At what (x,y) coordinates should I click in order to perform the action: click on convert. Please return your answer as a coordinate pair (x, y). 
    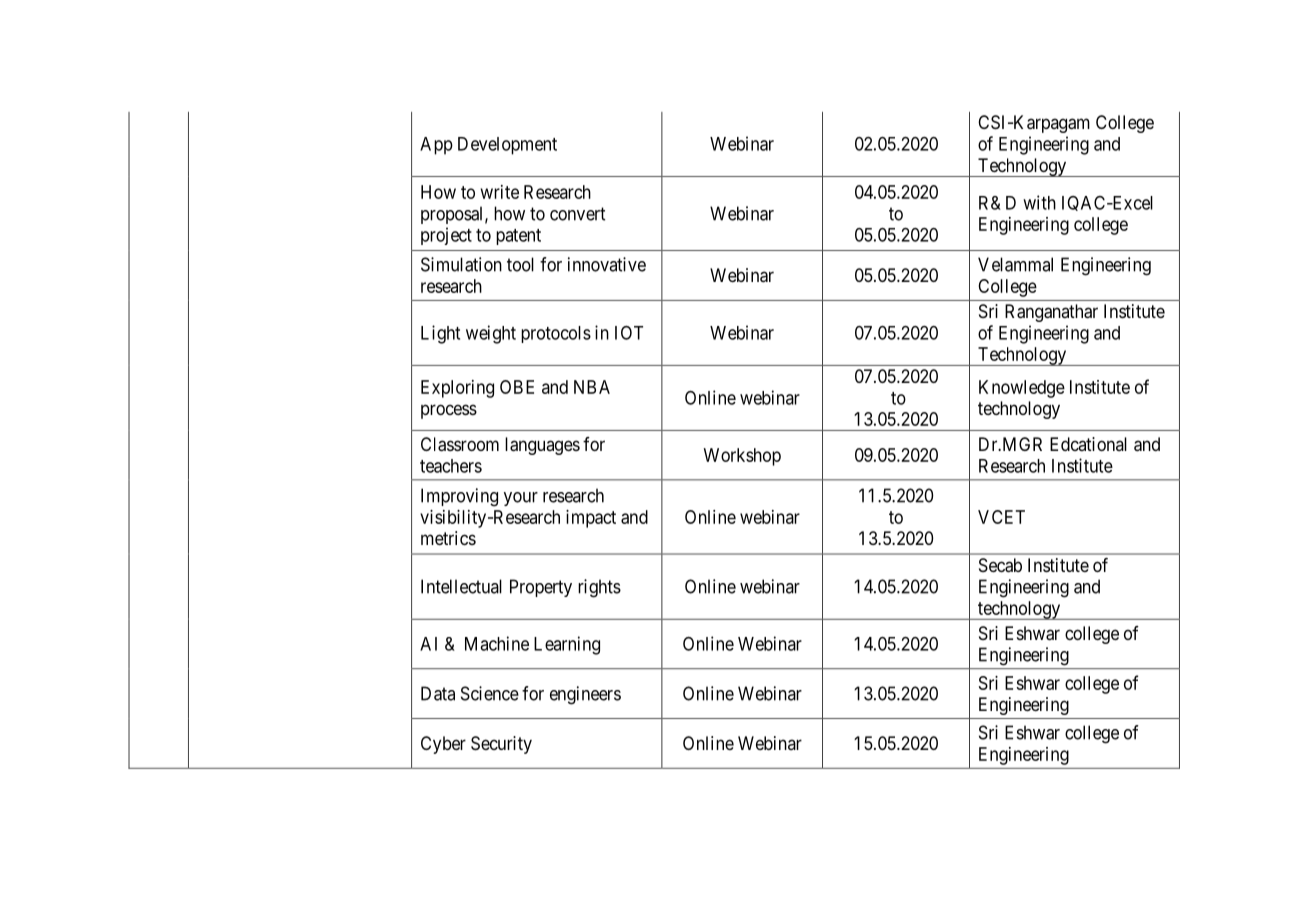
    Looking at the image, I should click on (577, 214).
